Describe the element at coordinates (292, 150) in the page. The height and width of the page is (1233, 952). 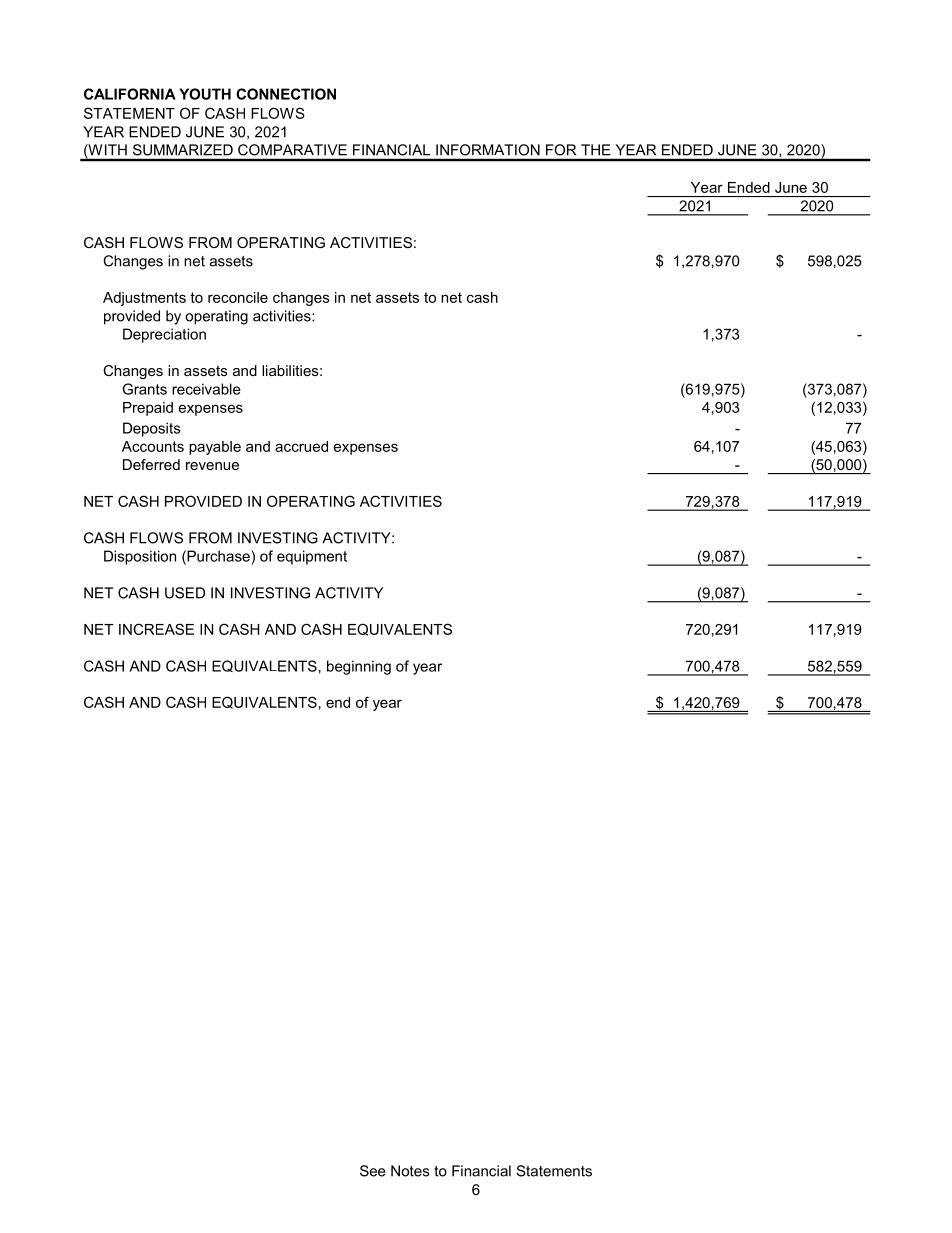
I see `COMPARATIVE` at that location.
